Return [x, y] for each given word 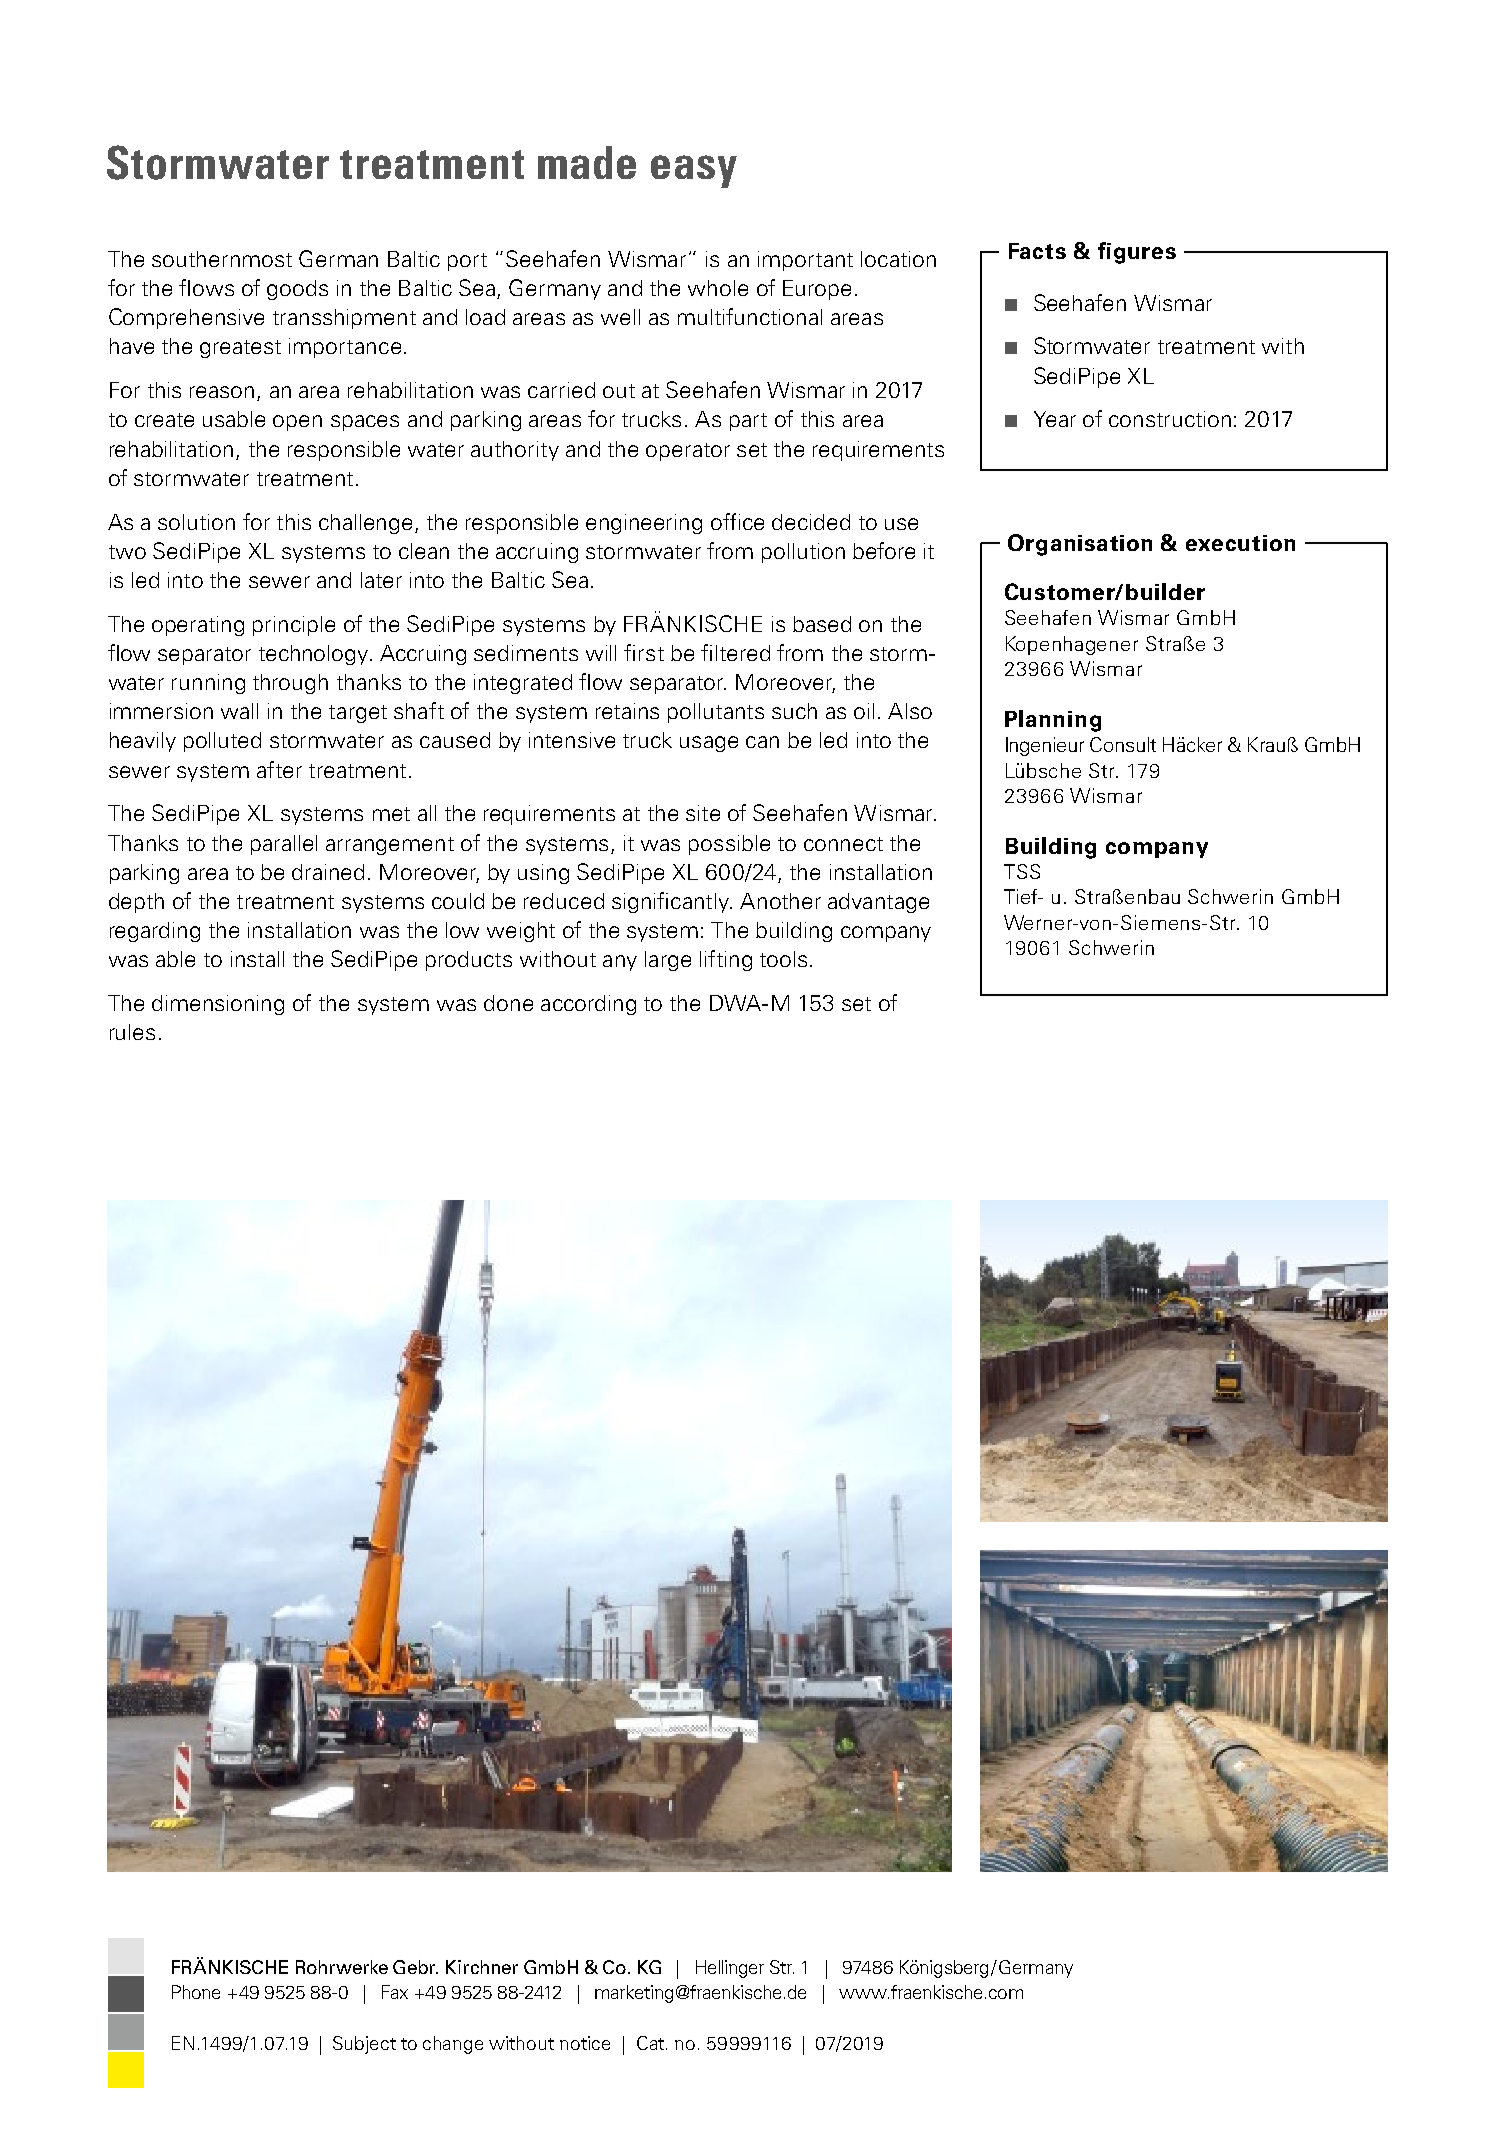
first [644, 652]
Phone [196, 1992]
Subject [364, 2045]
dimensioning [218, 1005]
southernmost [222, 259]
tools [783, 959]
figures [1137, 253]
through [290, 684]
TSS [1022, 871]
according [588, 1005]
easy [694, 171]
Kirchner [482, 1967]
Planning [1053, 721]
